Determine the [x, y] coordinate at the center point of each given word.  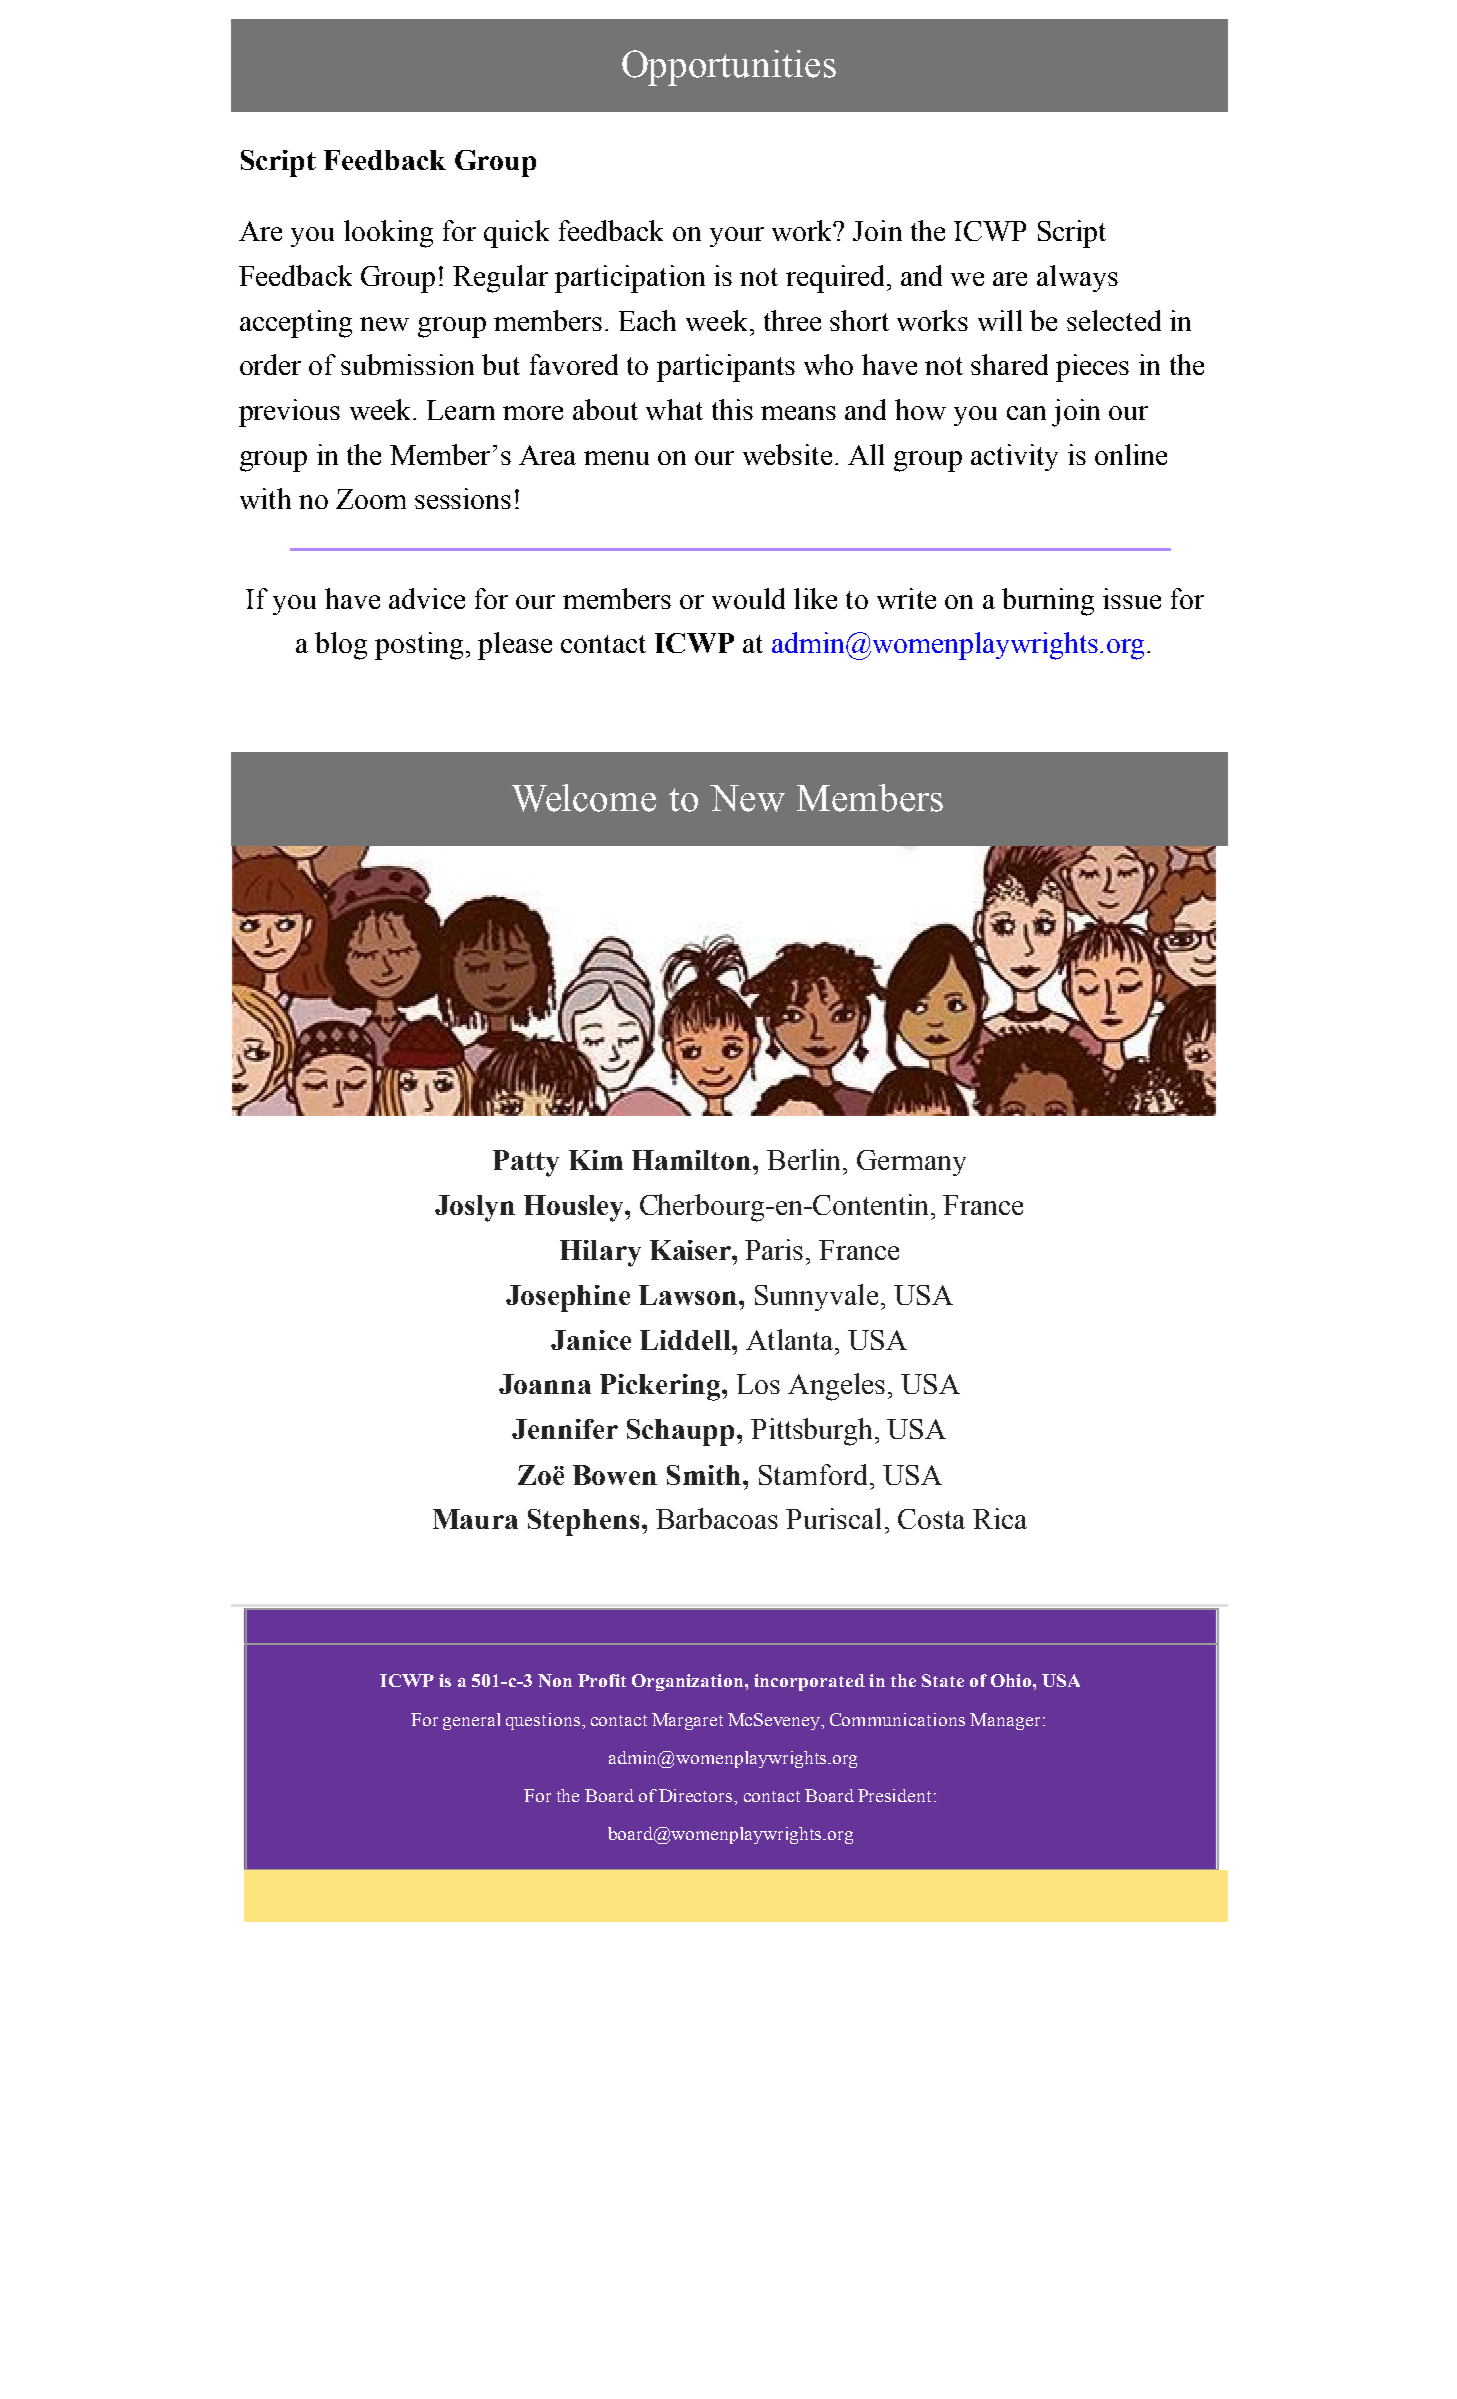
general [471, 1721]
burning [1048, 602]
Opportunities [729, 68]
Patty [526, 1163]
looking [388, 234]
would [748, 598]
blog [341, 646]
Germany [911, 1163]
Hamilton [691, 1160]
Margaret [687, 1721]
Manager [1005, 1721]
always [1077, 278]
